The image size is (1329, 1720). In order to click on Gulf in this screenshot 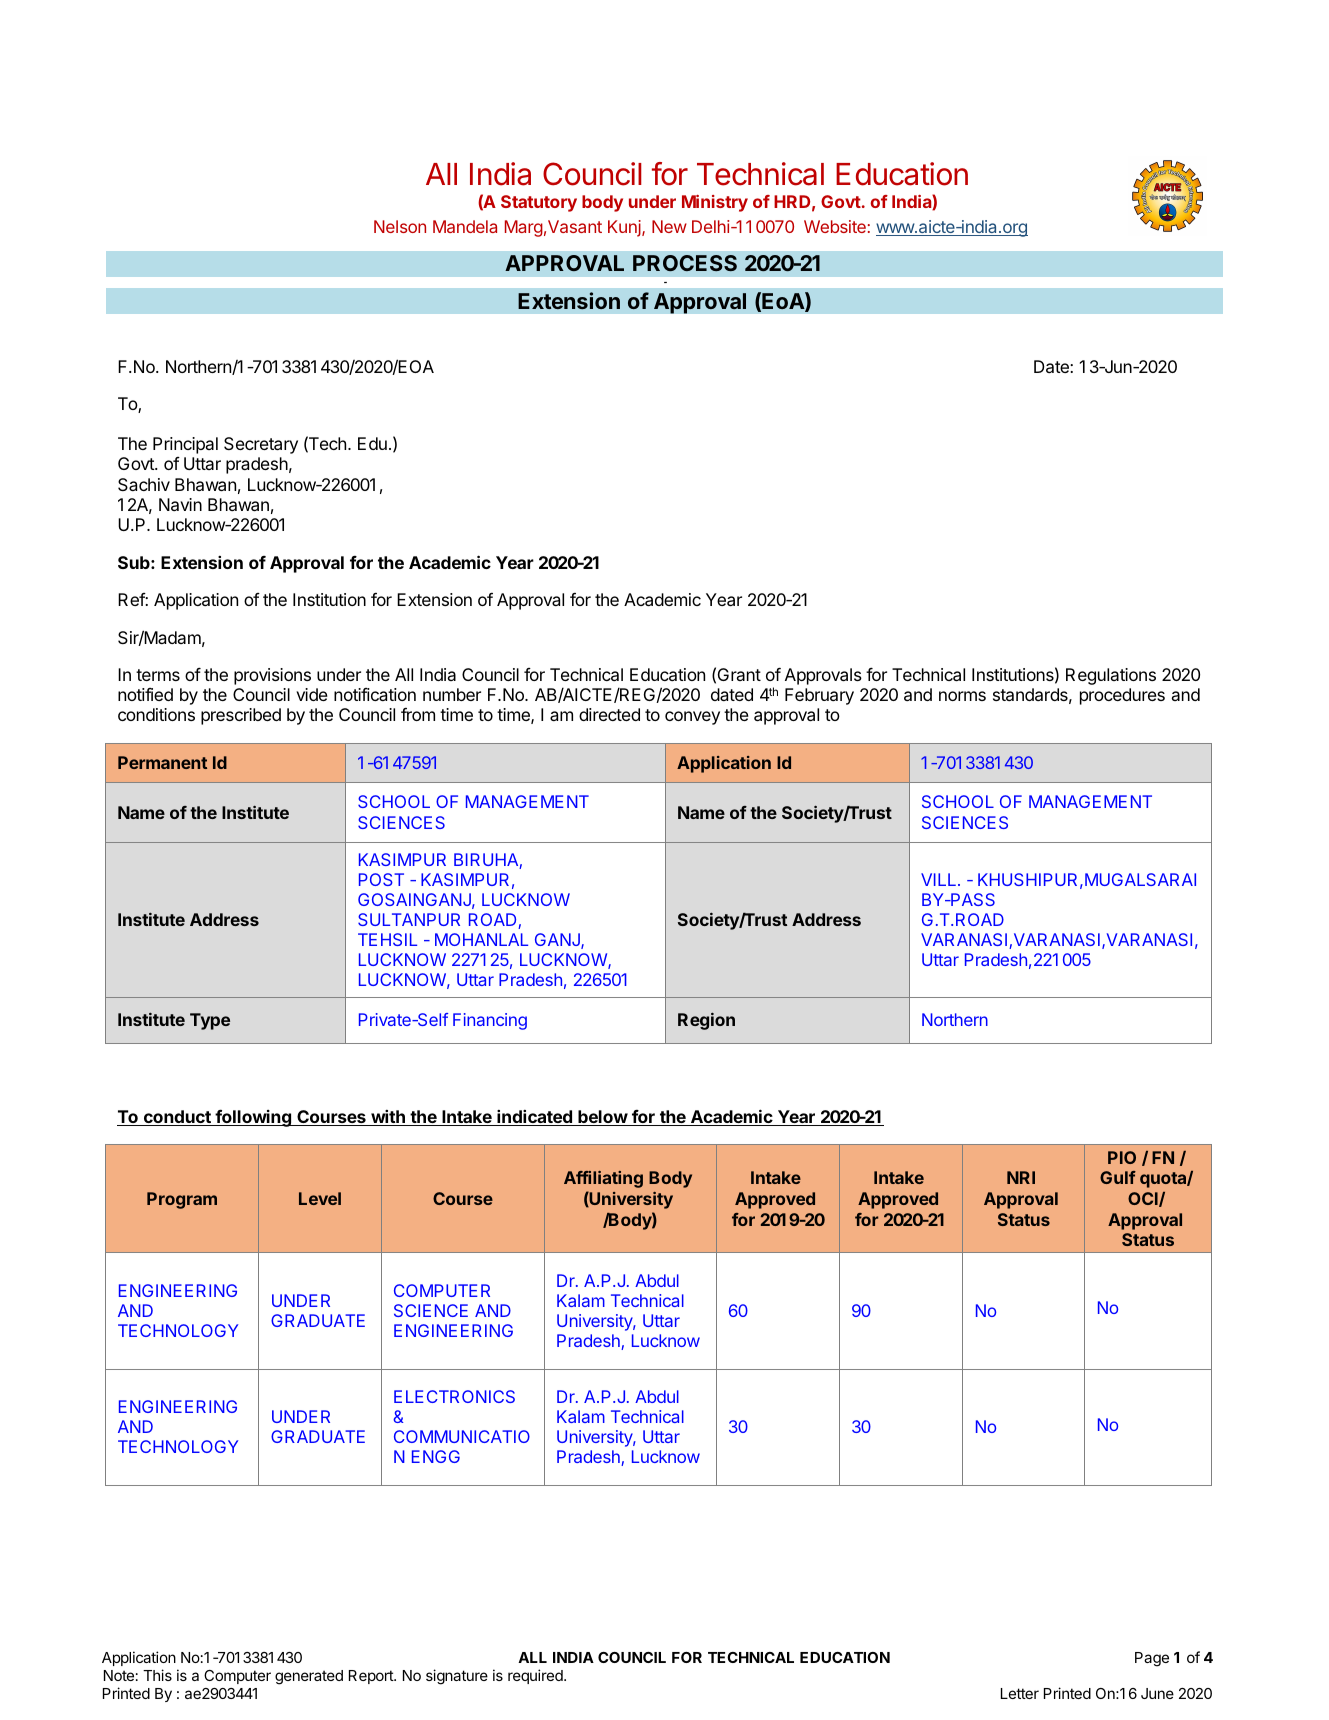, I will do `click(1118, 1177)`.
